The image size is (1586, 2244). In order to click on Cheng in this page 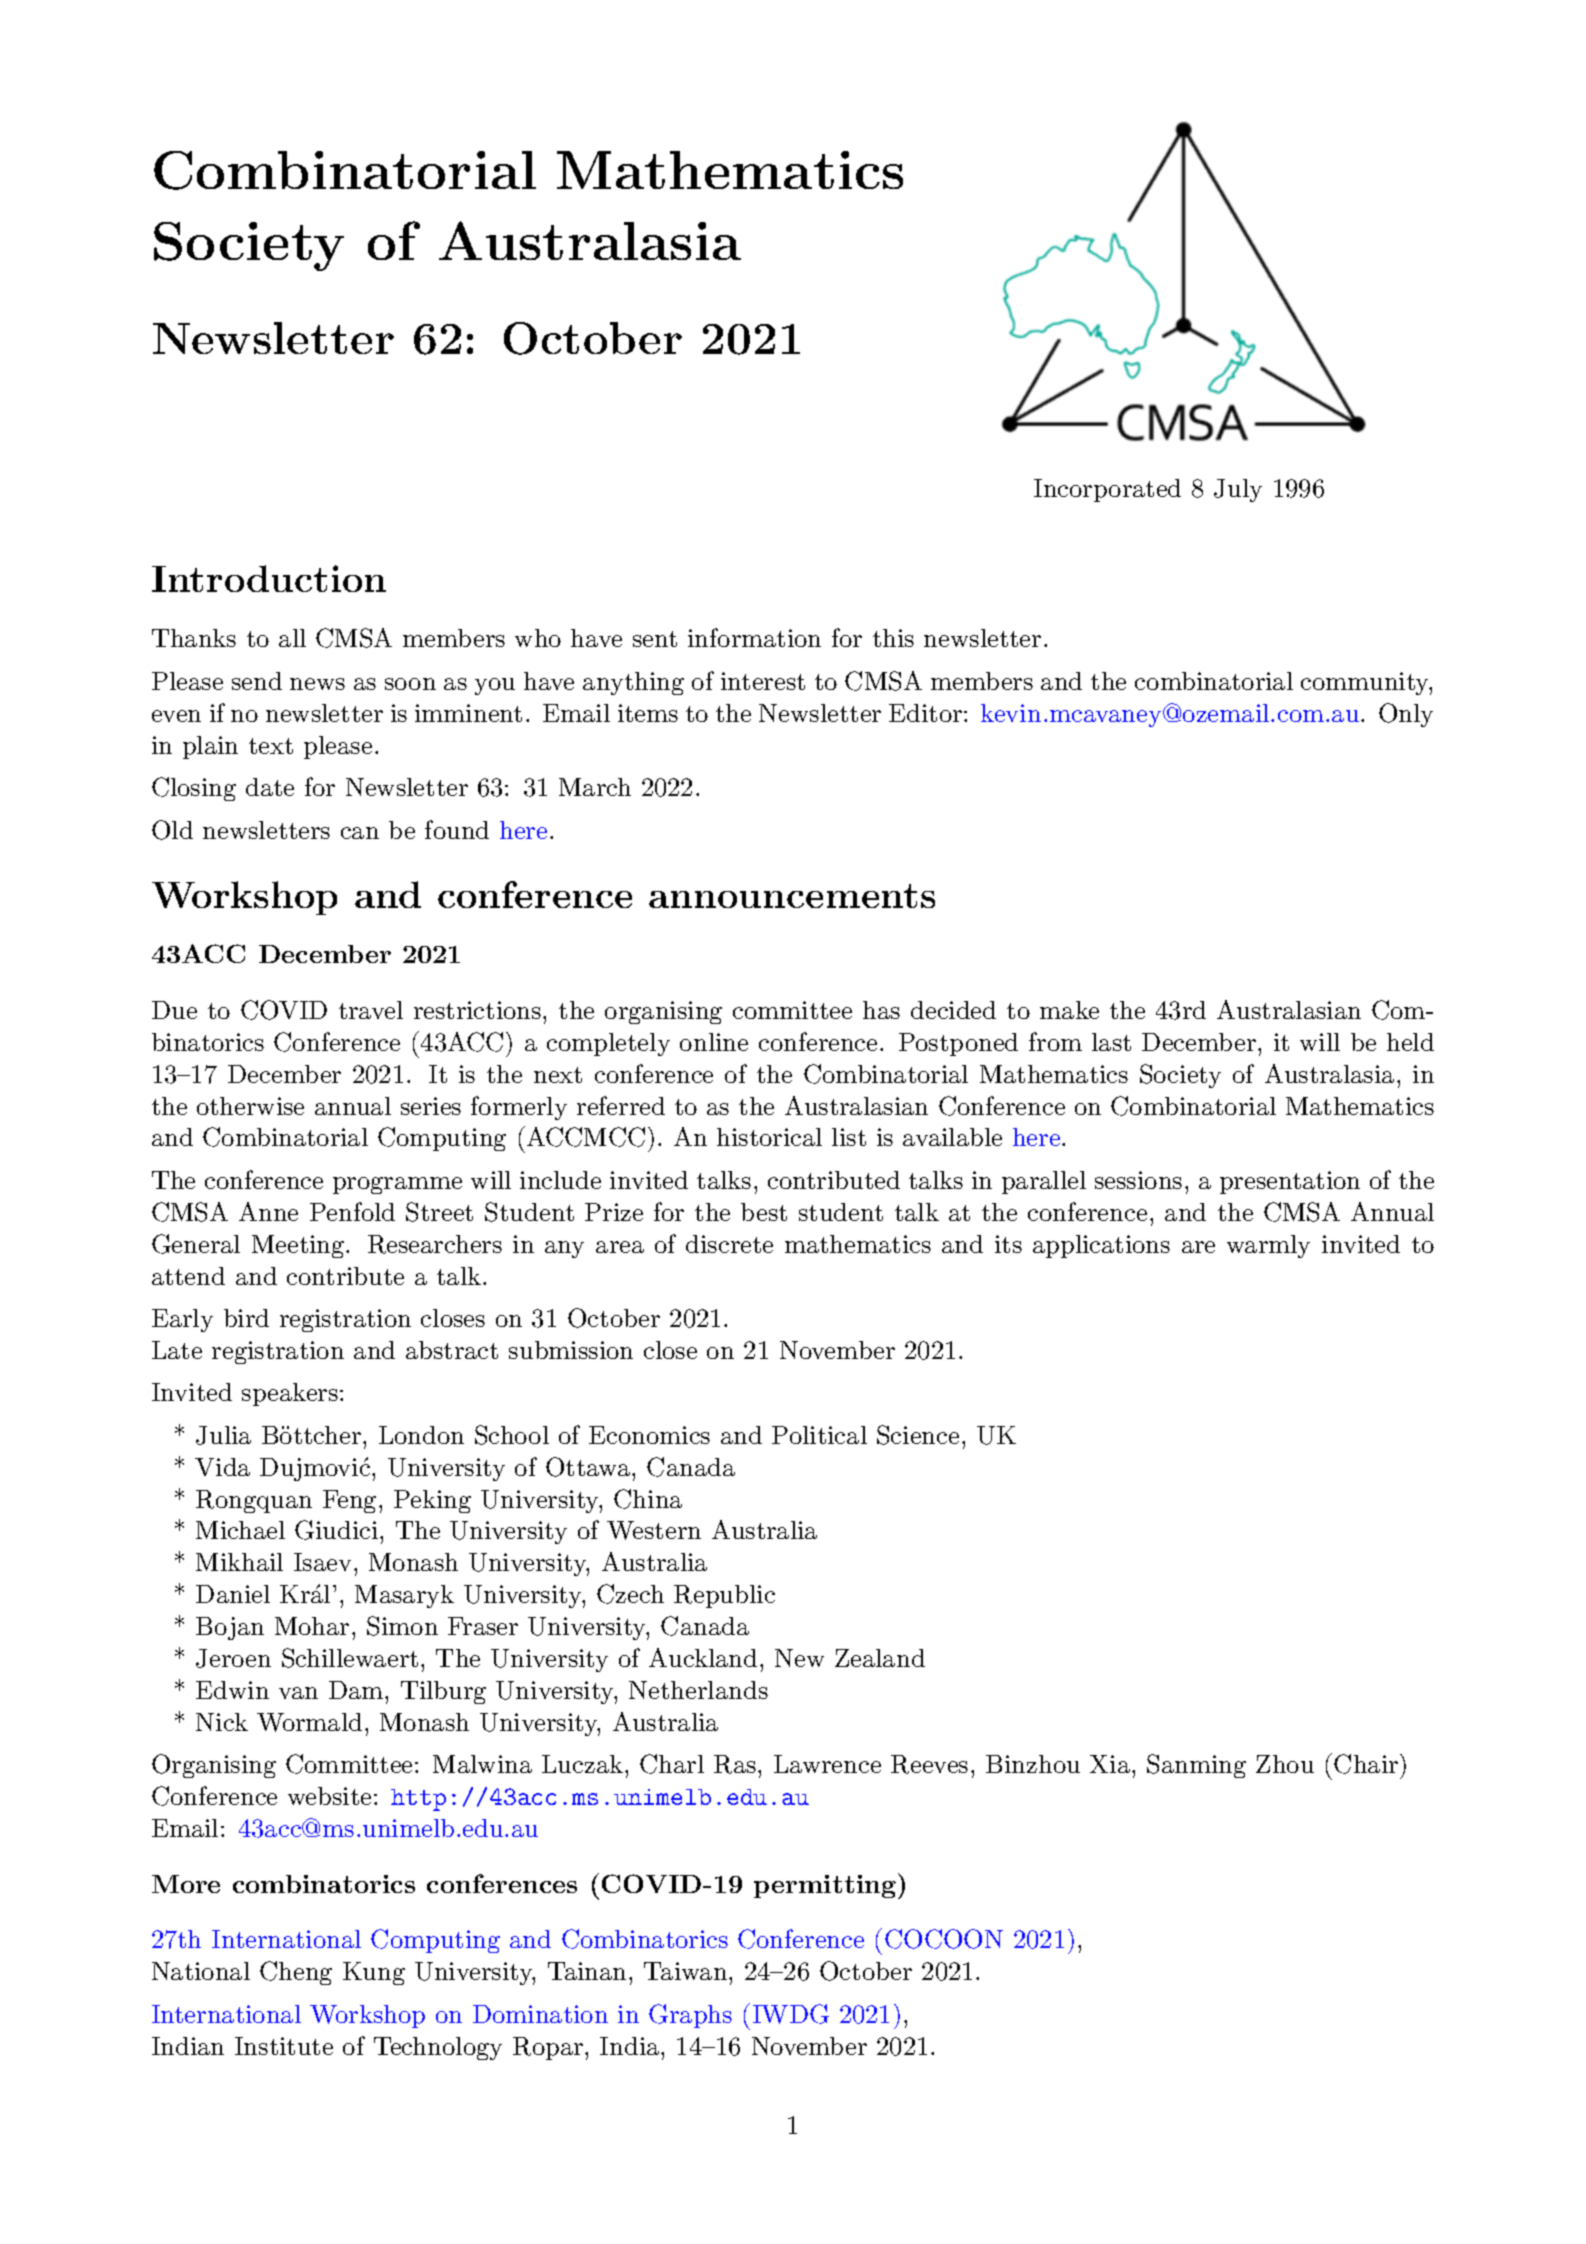, I will do `click(296, 1973)`.
